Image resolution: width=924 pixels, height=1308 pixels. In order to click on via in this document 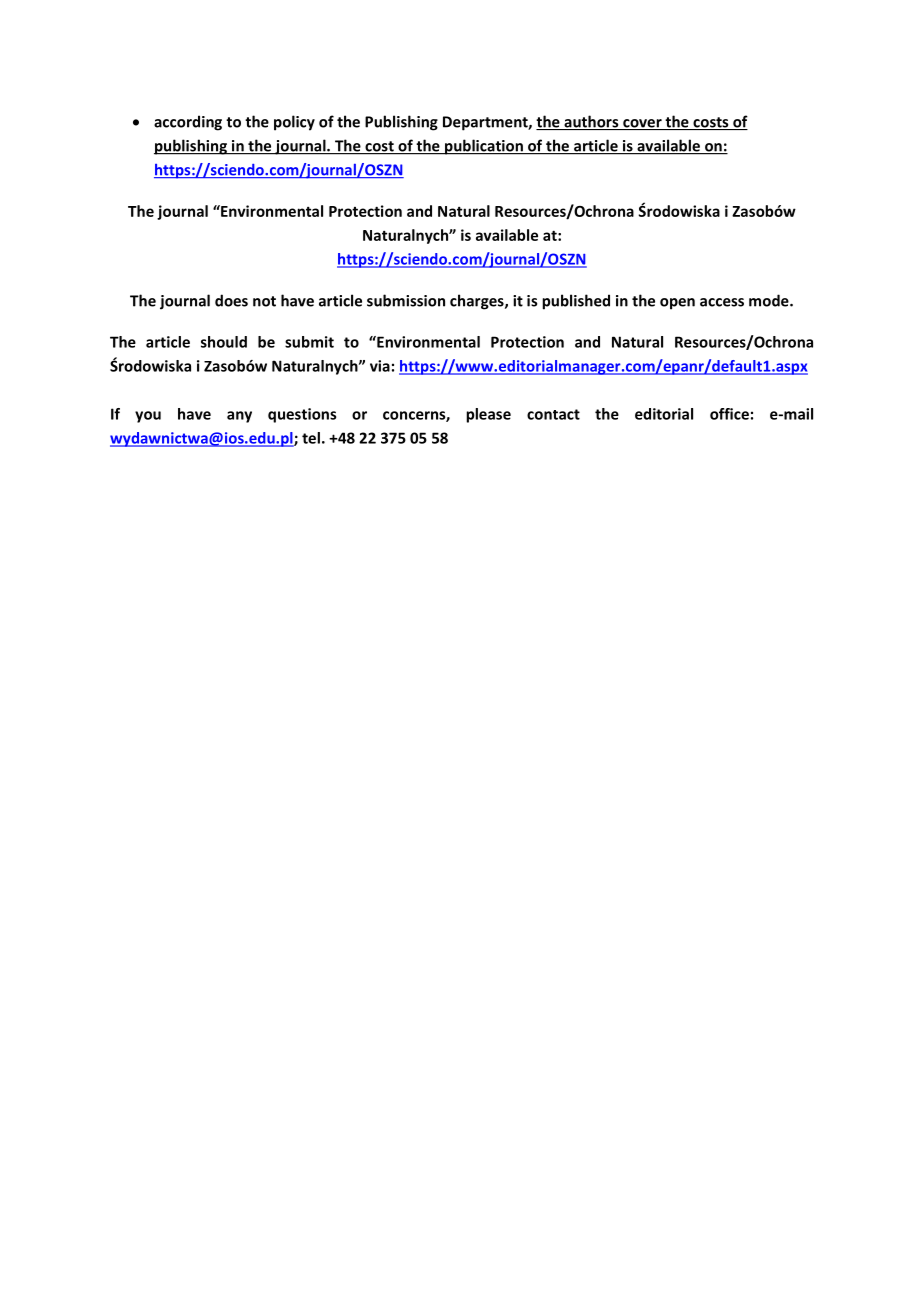, I will do `click(380, 366)`.
